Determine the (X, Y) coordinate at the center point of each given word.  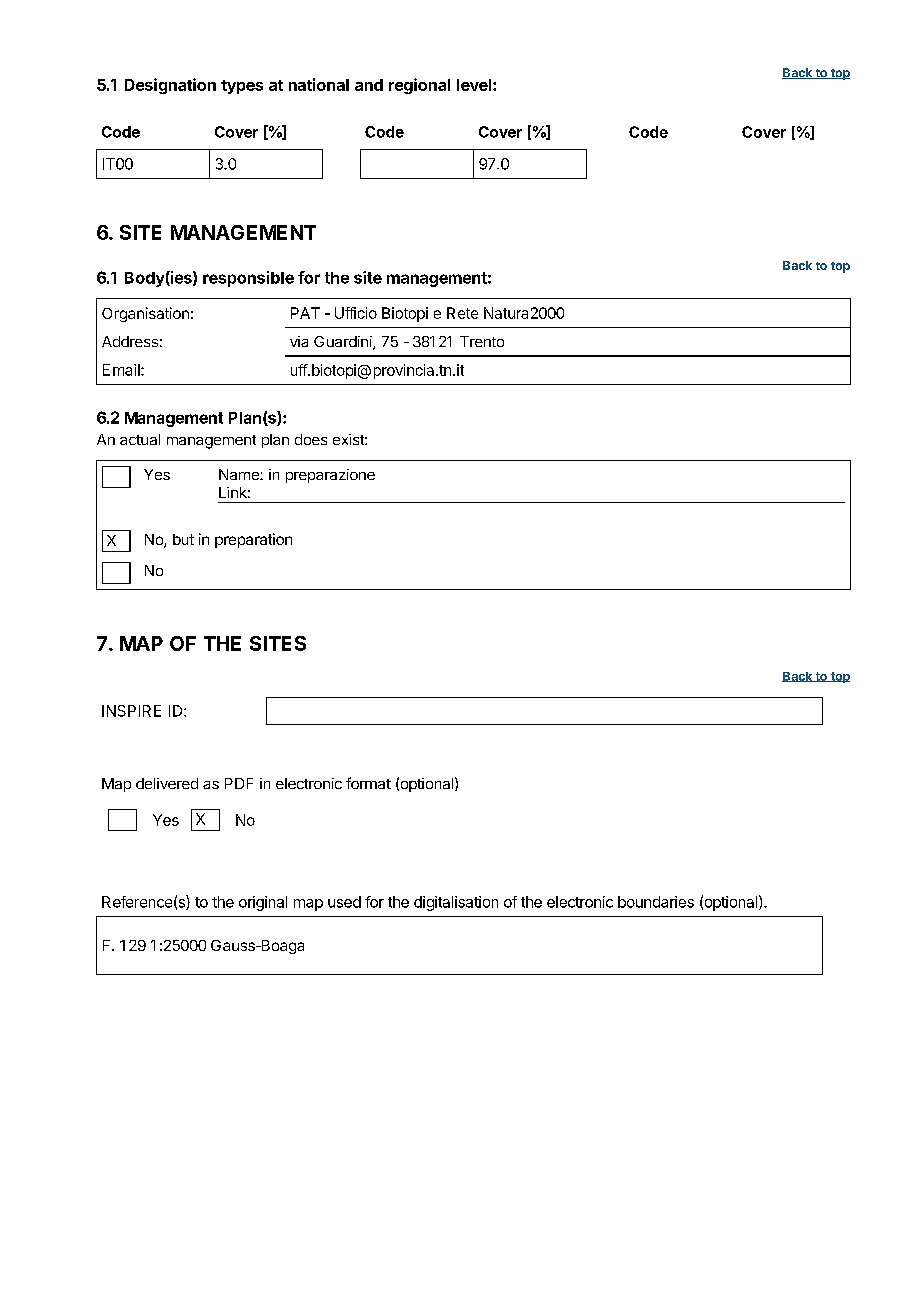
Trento (482, 341)
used (344, 902)
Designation (170, 86)
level (474, 85)
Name (240, 474)
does (311, 439)
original (263, 903)
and (369, 85)
